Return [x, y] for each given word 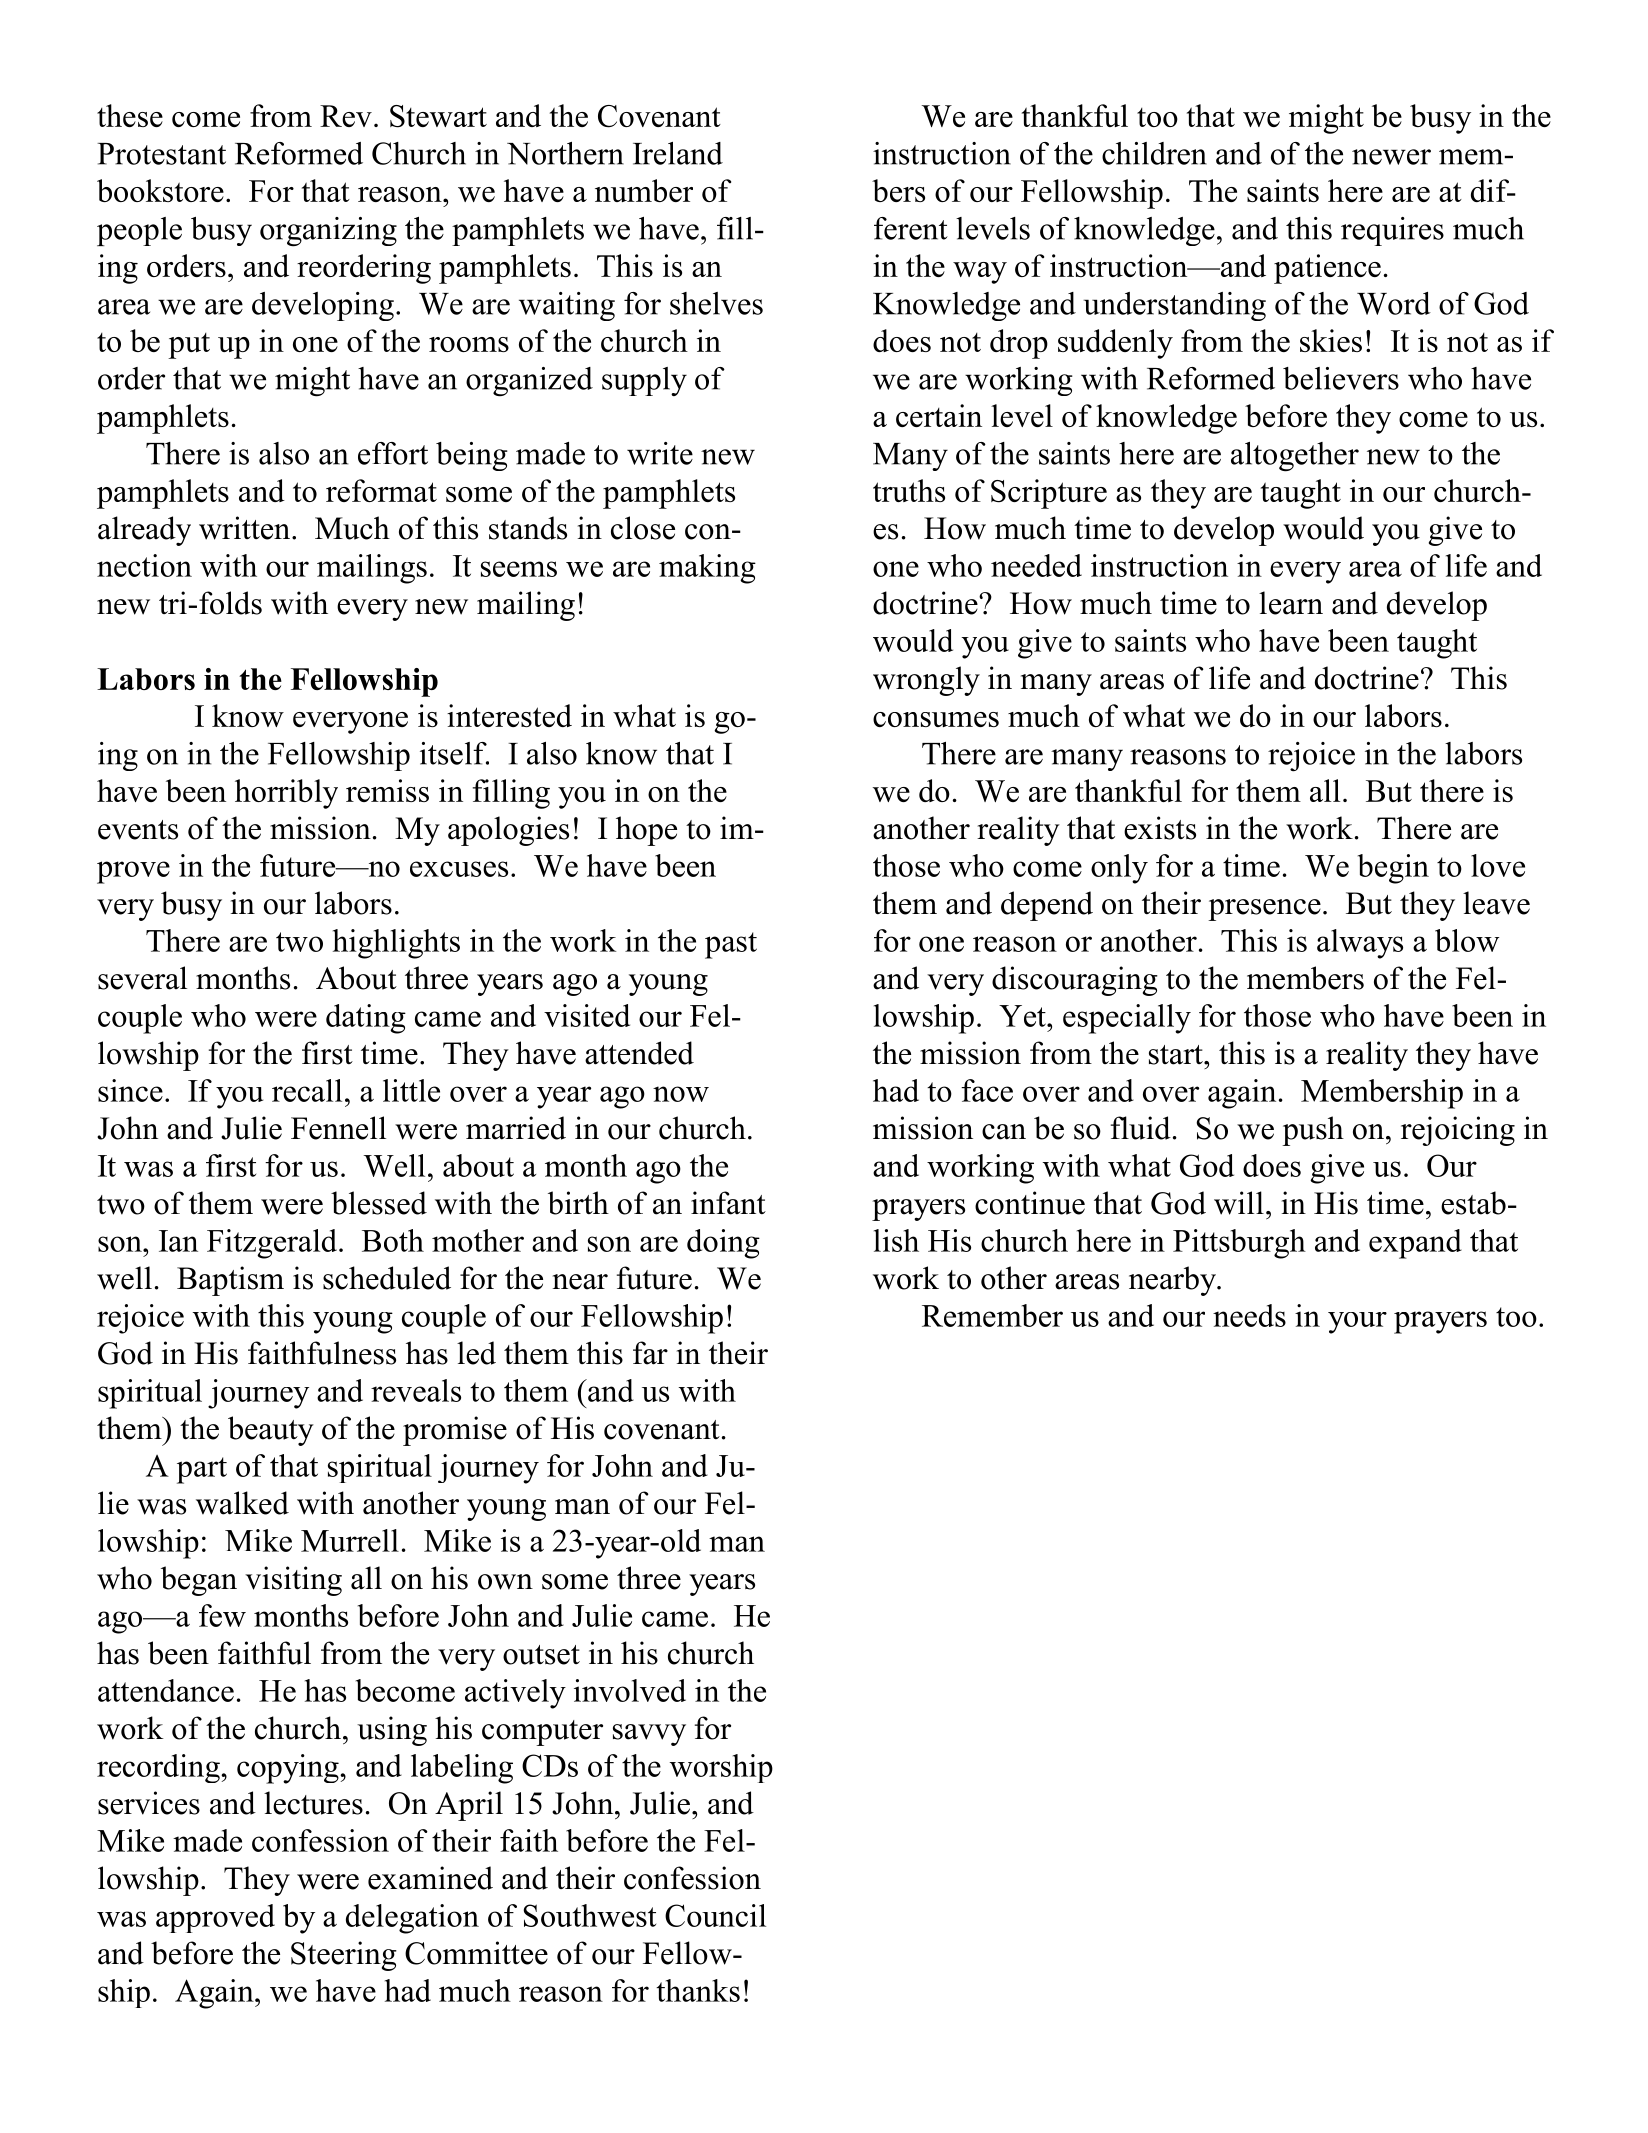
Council [715, 1915]
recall [307, 1090]
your [1357, 1323]
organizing [328, 232]
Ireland [678, 153]
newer [1391, 157]
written [246, 528]
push [1313, 1131]
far [650, 1353]
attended [639, 1053]
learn [1291, 603]
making [707, 569]
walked [242, 1503]
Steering [344, 1956]
